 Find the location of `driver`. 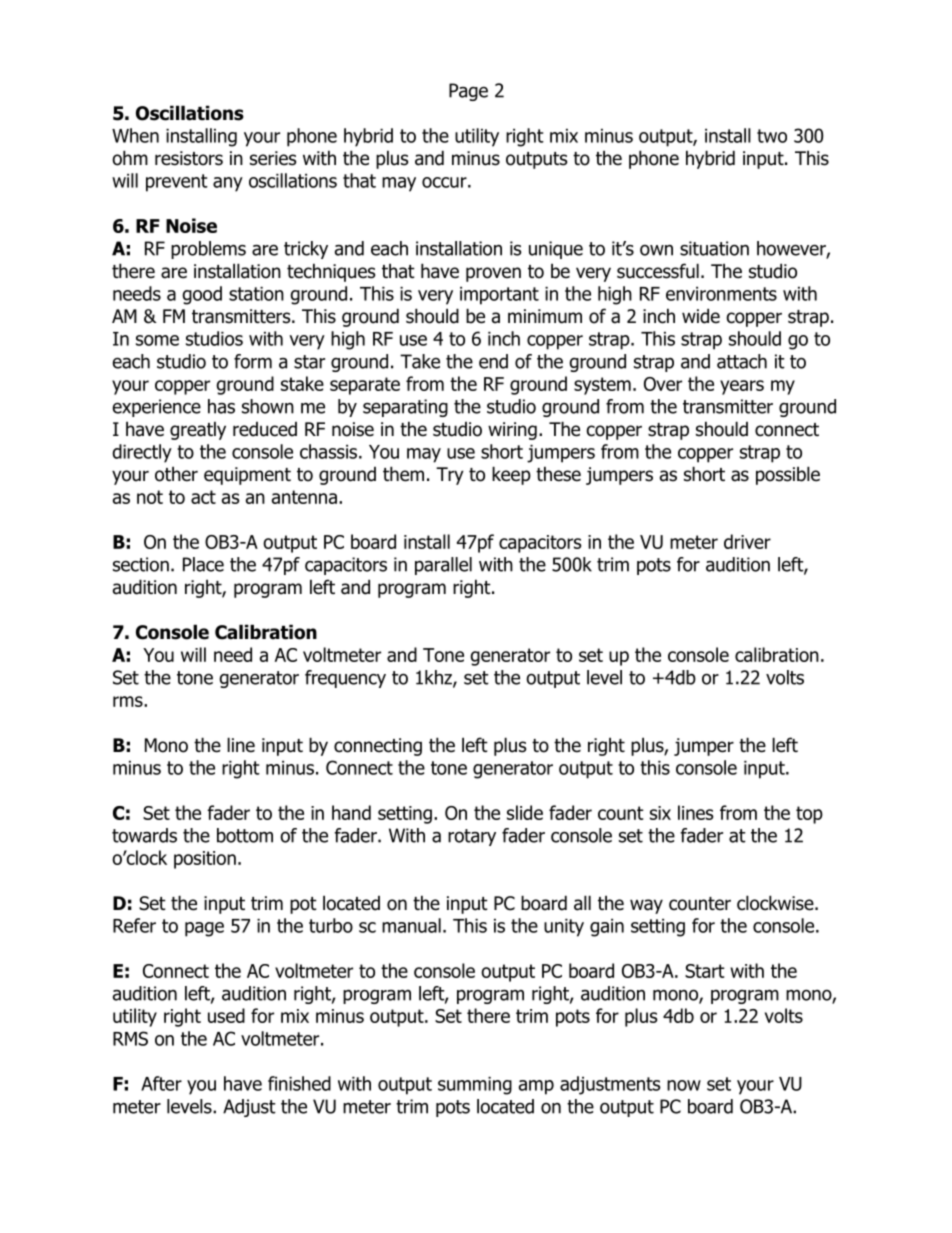

driver is located at coordinates (747, 541).
